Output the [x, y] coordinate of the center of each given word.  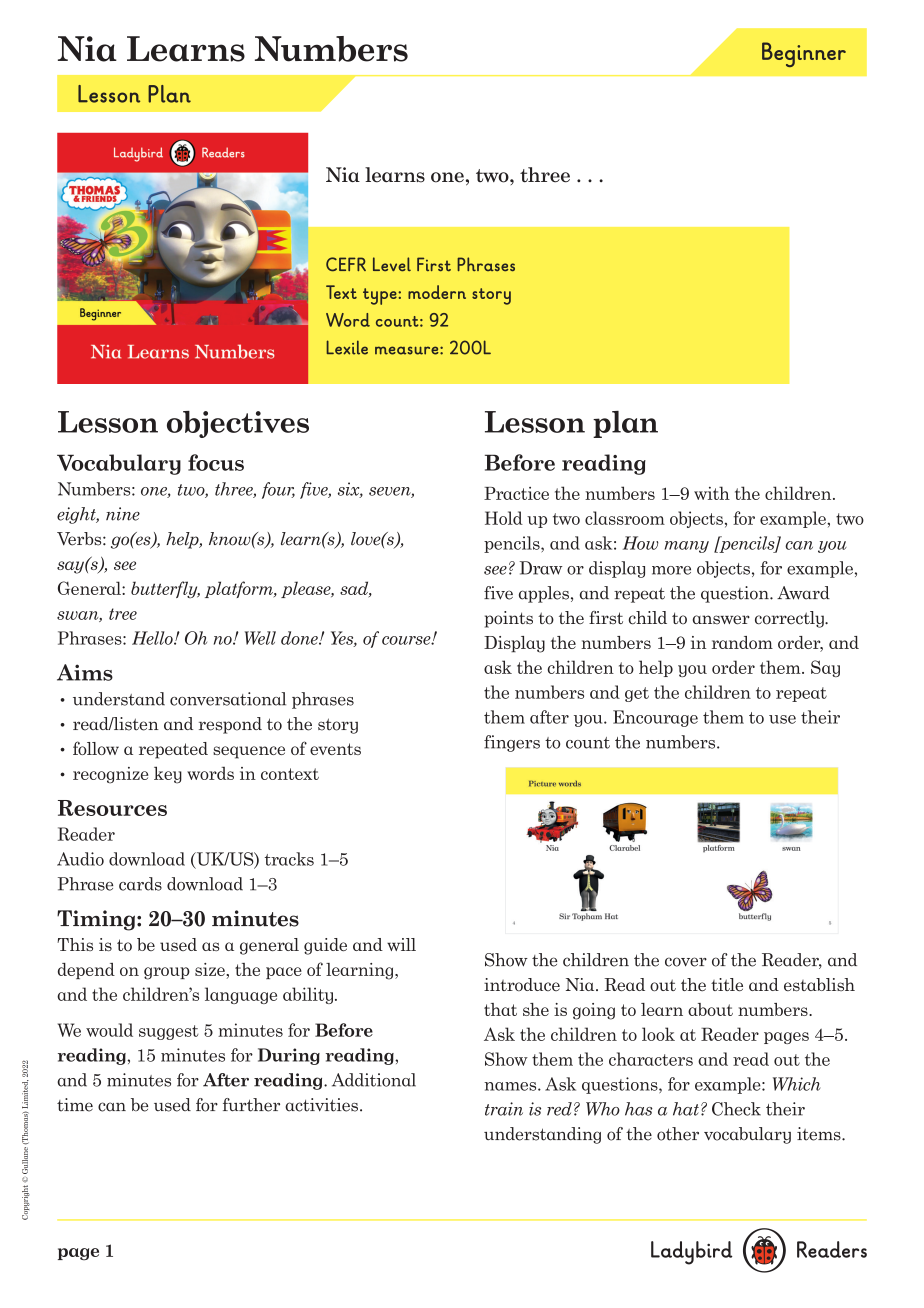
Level [392, 264]
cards [140, 884]
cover [686, 962]
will [401, 944]
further [251, 1105]
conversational [228, 699]
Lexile [347, 347]
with [712, 493]
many [687, 547]
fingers [512, 743]
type [381, 296]
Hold [504, 518]
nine [123, 514]
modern [437, 292]
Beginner [804, 54]
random [742, 642]
